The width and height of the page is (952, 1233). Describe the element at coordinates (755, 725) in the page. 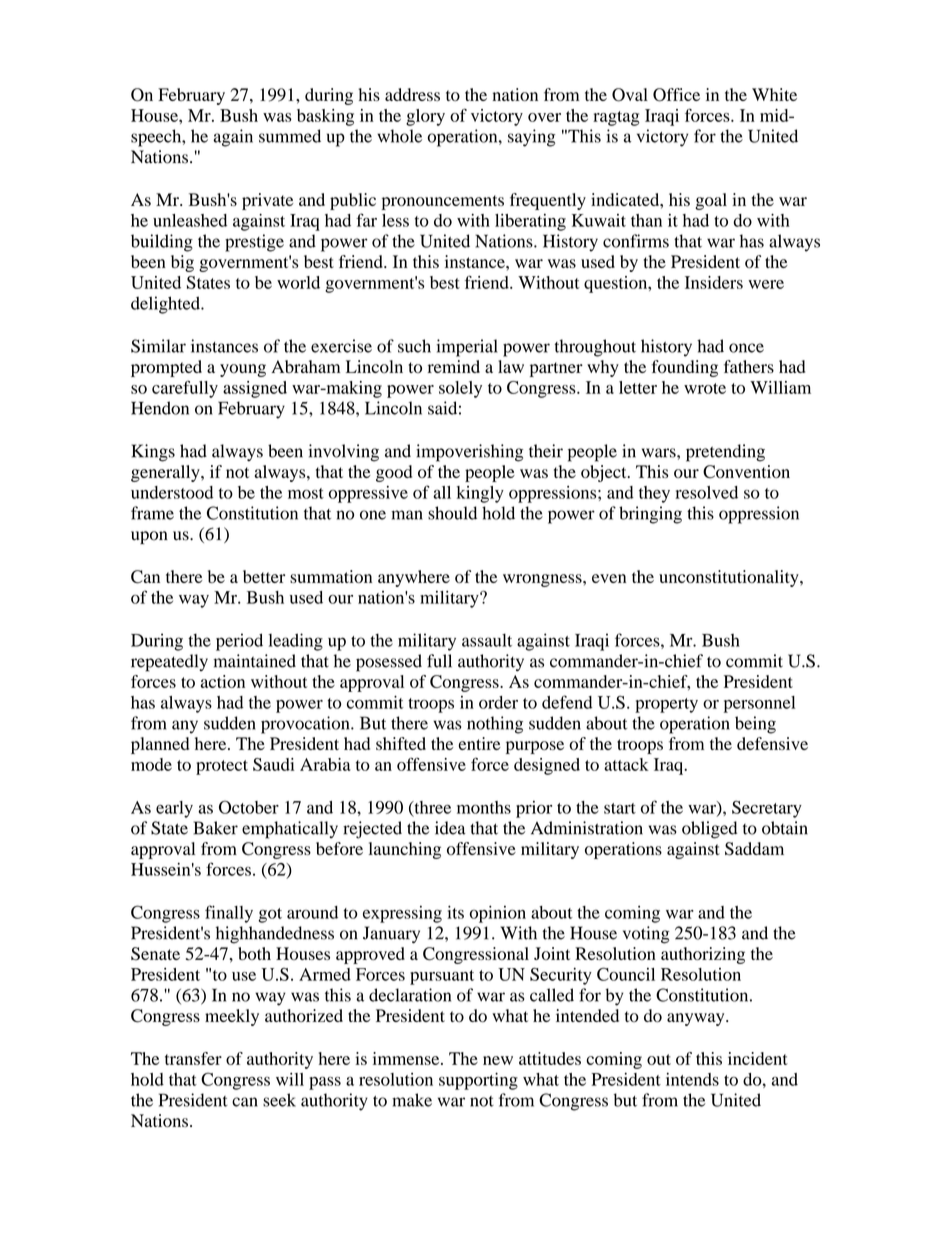

I see `being` at that location.
